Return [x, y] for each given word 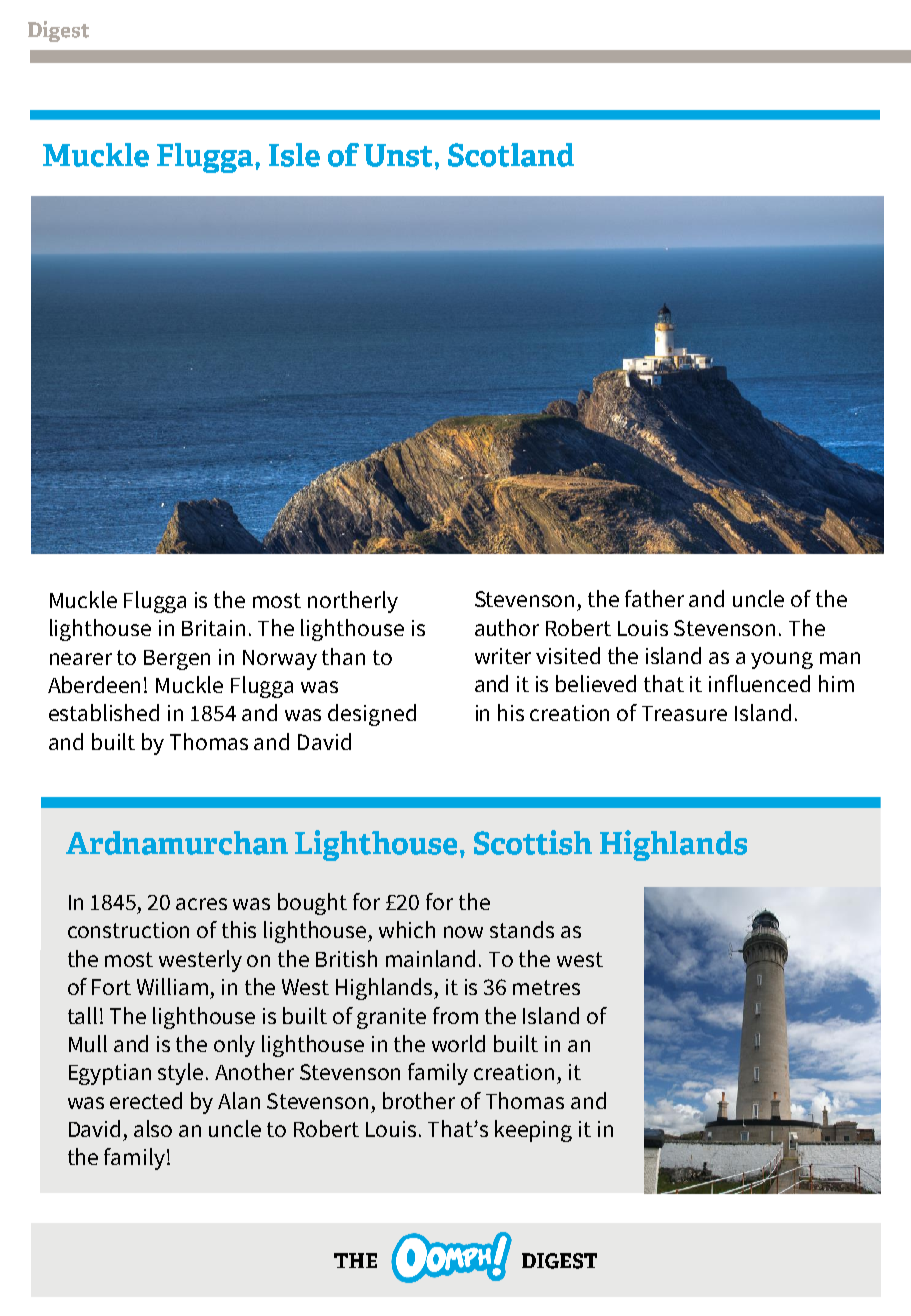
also [153, 1128]
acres [201, 904]
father [654, 598]
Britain [213, 628]
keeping [533, 1131]
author [507, 627]
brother [419, 1100]
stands [522, 929]
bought [312, 904]
